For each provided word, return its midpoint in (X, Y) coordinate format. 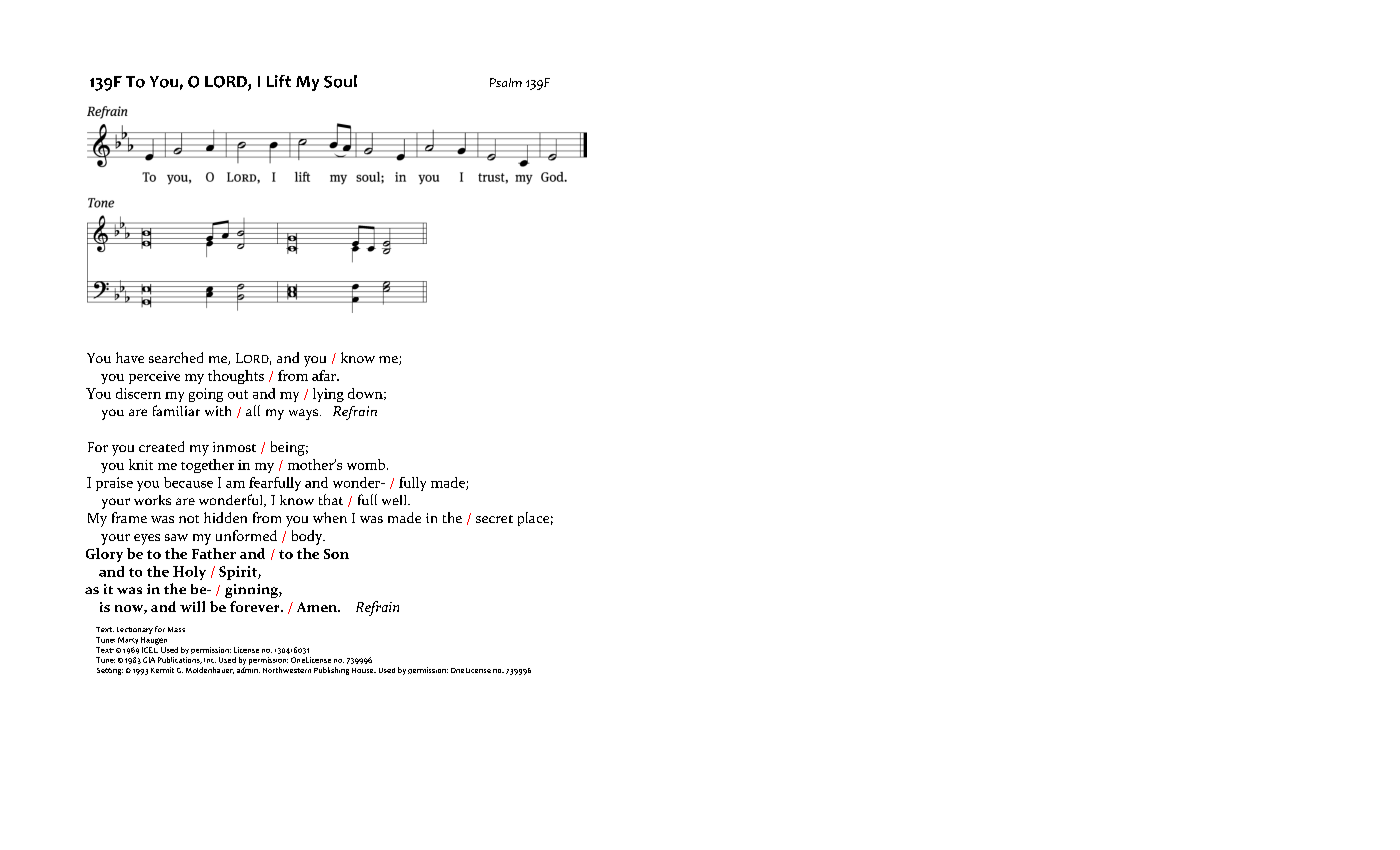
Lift (279, 81)
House (364, 670)
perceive (154, 377)
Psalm (506, 82)
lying (328, 395)
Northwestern (287, 670)
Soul (340, 81)
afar (325, 375)
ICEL (150, 650)
